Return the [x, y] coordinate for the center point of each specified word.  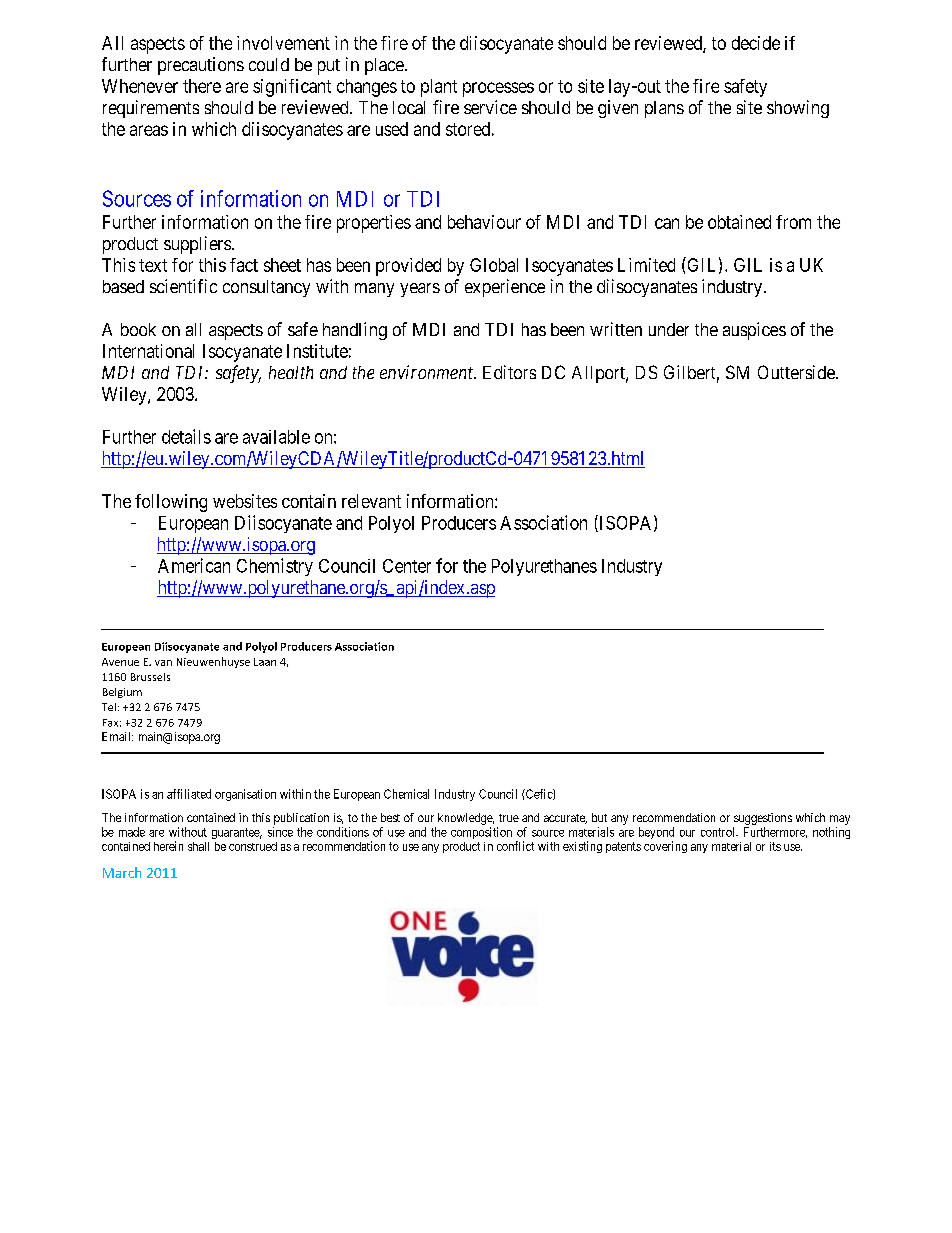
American [194, 565]
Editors [509, 372]
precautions [201, 66]
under [669, 329]
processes [498, 89]
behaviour [484, 222]
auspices [754, 331]
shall [198, 846]
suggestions [763, 819]
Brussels [150, 677]
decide [756, 43]
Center [407, 566]
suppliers [197, 245]
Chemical [406, 794]
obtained [739, 222]
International [148, 351]
